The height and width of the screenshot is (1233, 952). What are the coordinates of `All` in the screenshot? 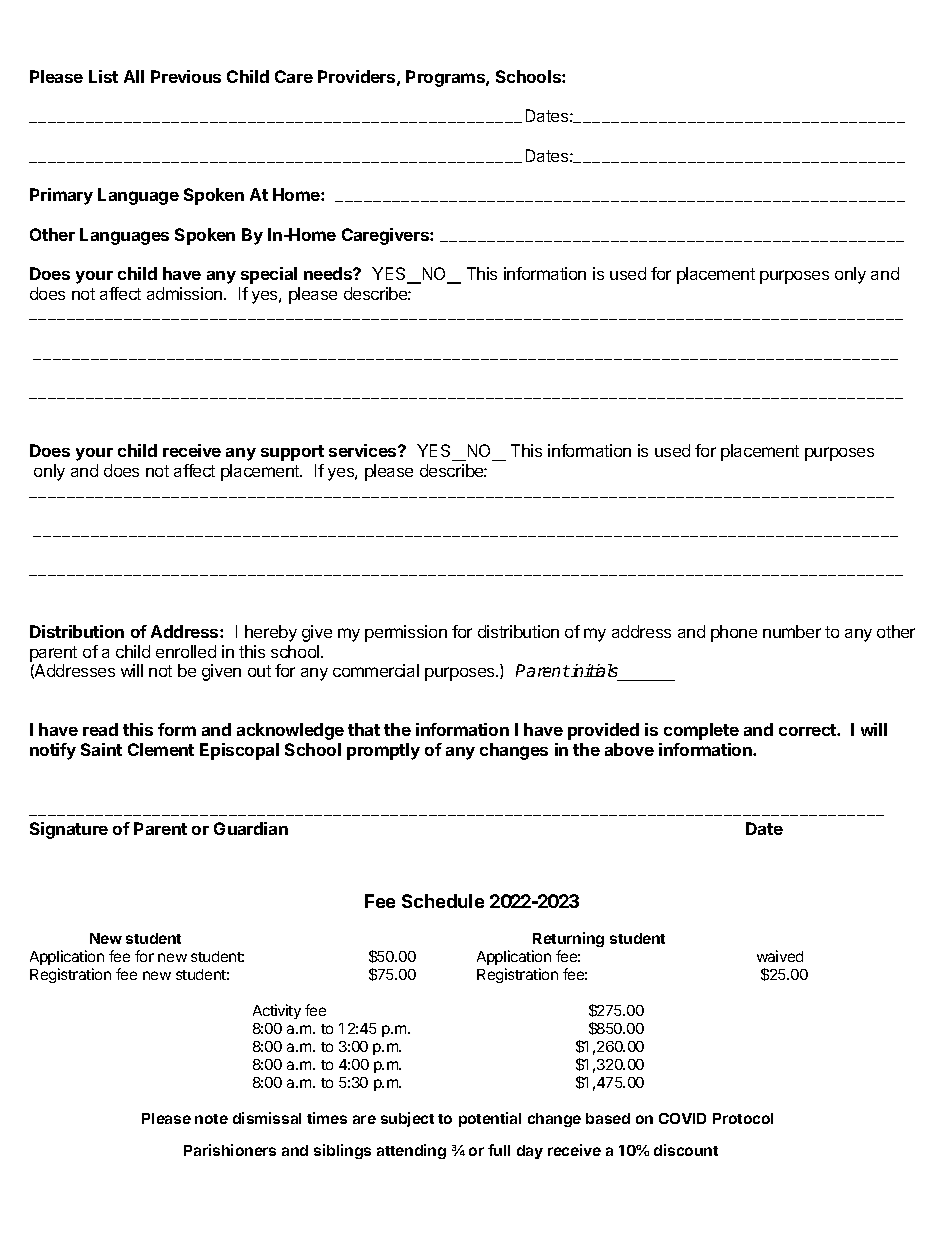 It's located at (134, 76).
